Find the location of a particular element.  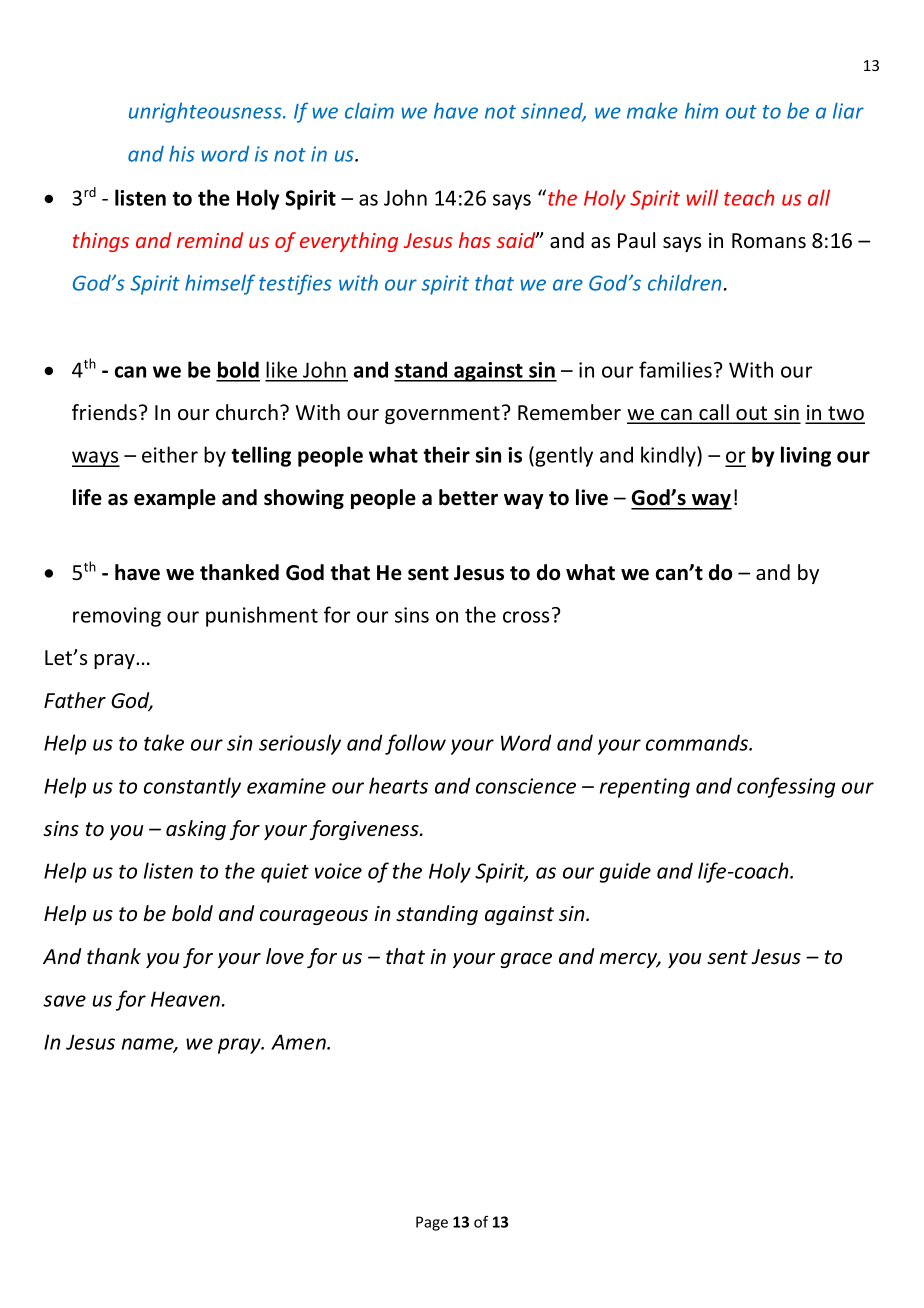

commands is located at coordinates (698, 742).
